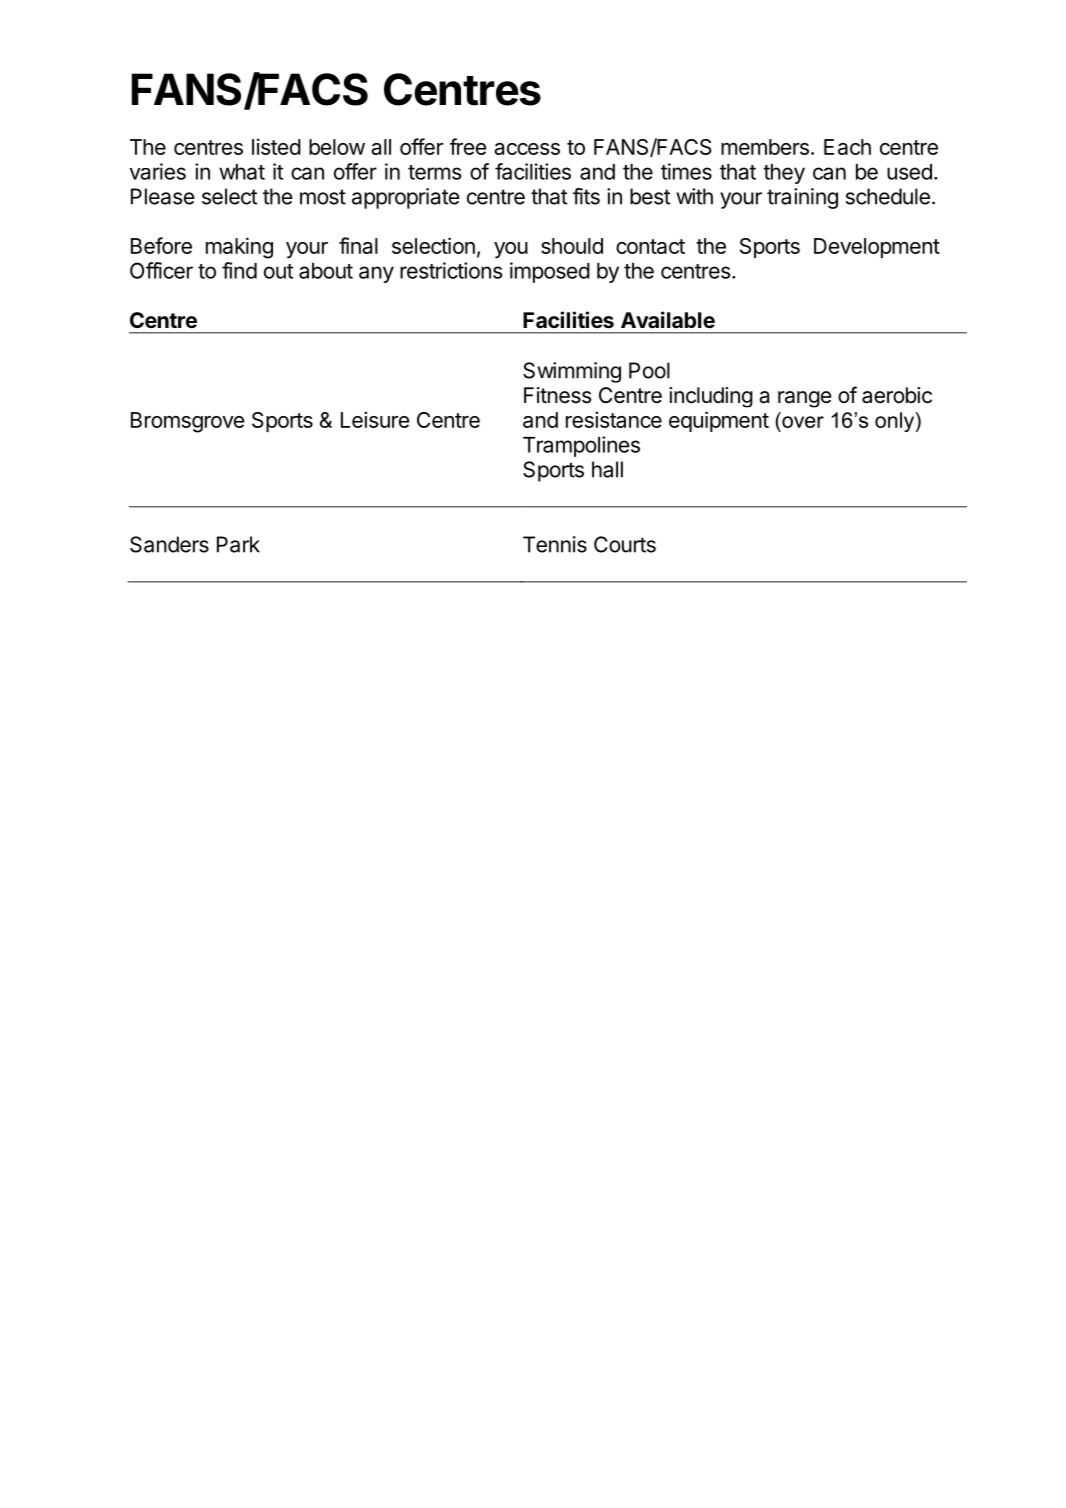 The width and height of the page is (1066, 1508). Describe the element at coordinates (527, 149) in the page. I see `access` at that location.
